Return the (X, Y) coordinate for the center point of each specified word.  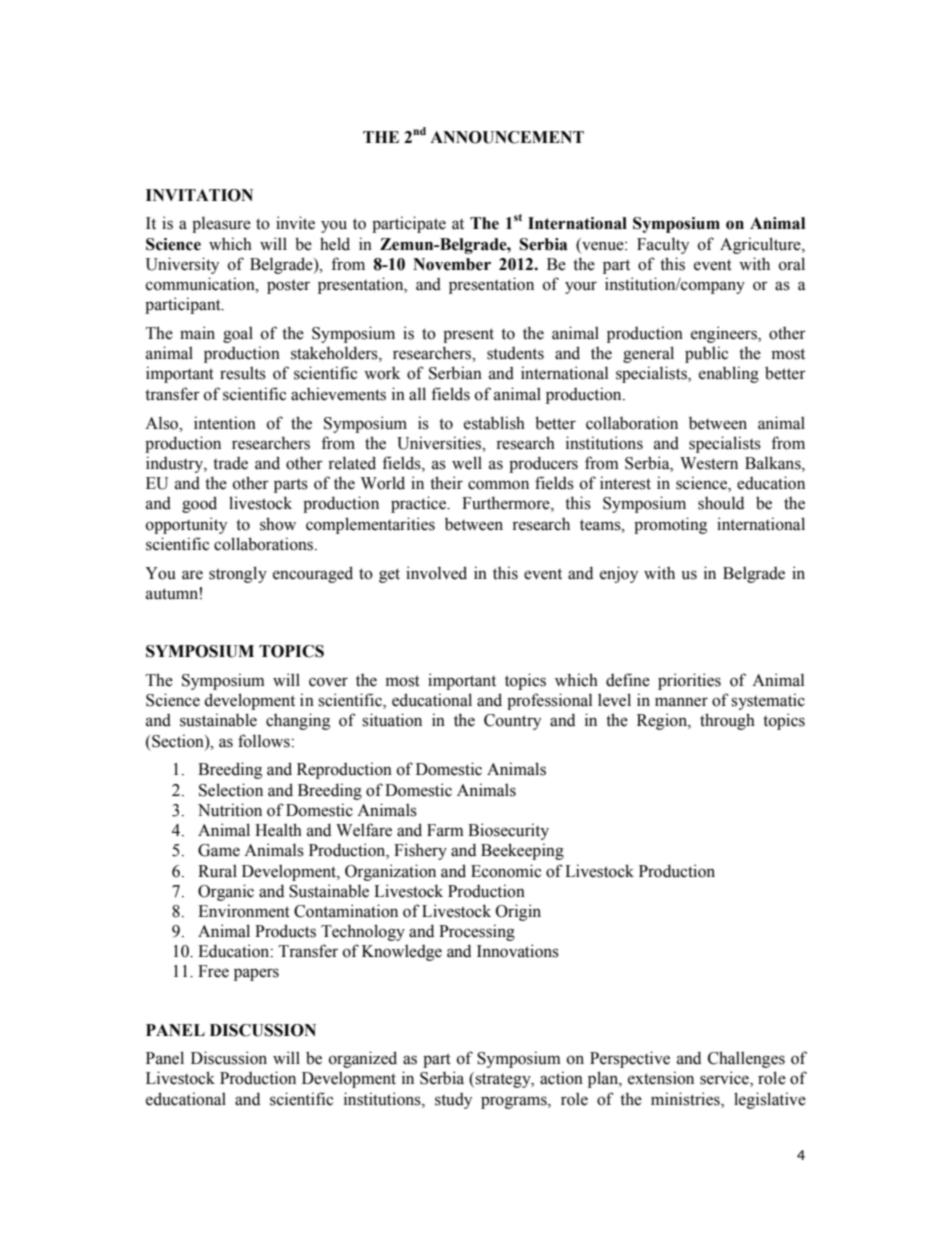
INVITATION (199, 195)
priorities (689, 681)
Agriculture (761, 245)
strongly (238, 574)
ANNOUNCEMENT (507, 137)
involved (436, 573)
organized (363, 1059)
